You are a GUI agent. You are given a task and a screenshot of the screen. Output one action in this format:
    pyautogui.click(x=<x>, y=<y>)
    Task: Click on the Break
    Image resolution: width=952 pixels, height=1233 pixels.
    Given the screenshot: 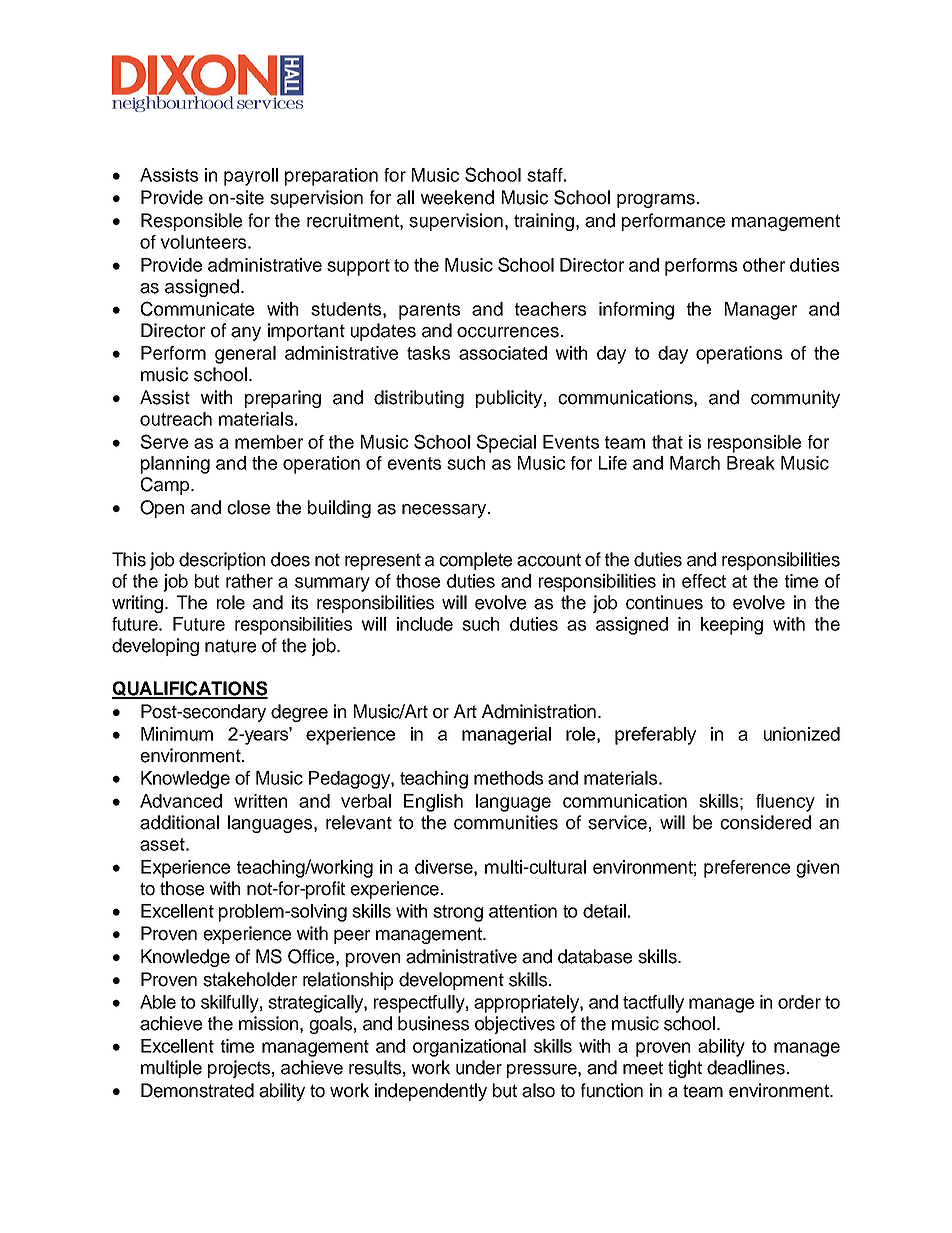 What is the action you would take?
    pyautogui.click(x=751, y=463)
